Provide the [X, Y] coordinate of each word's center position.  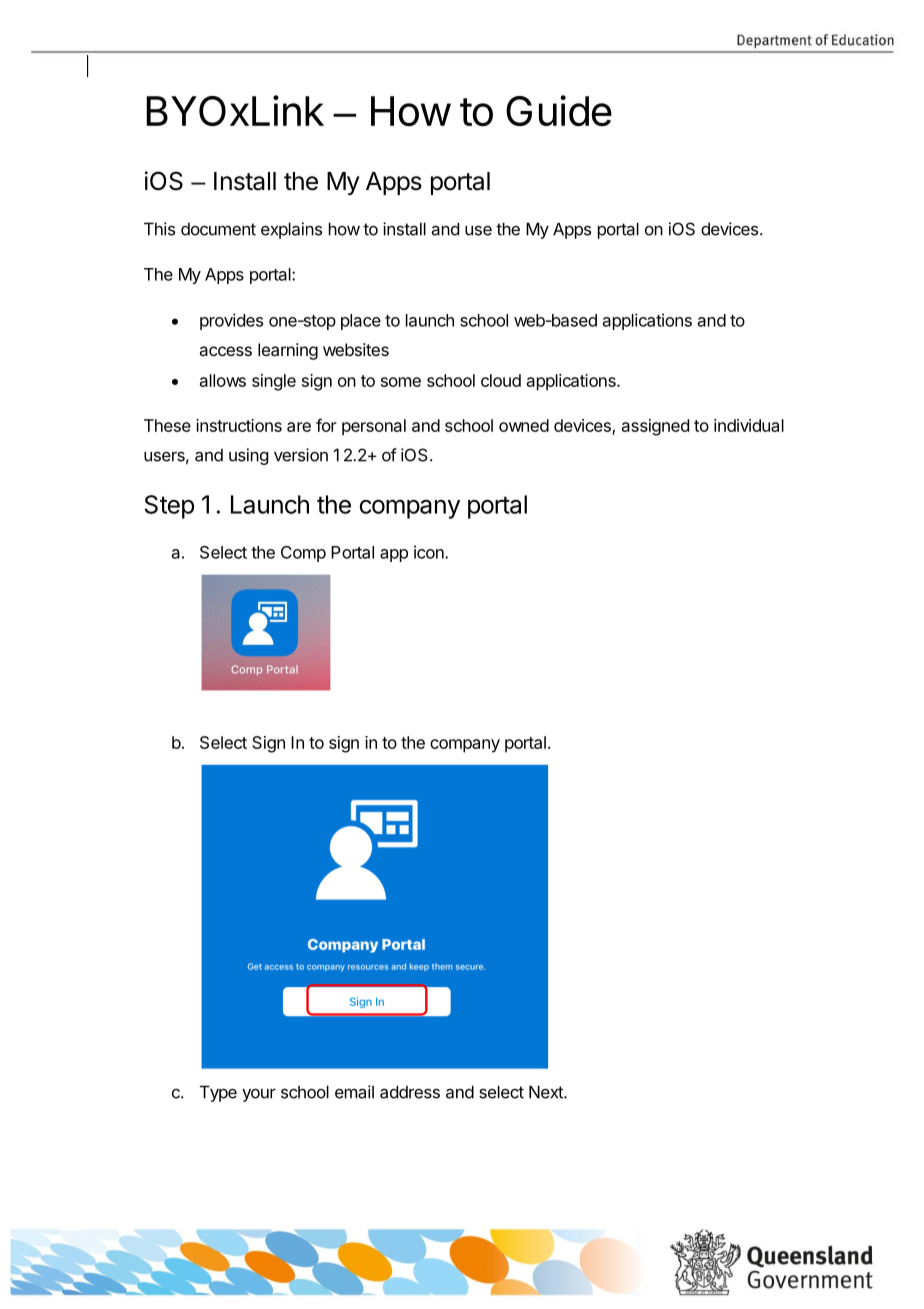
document [218, 229]
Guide [559, 110]
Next [547, 1092]
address [410, 1092]
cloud [501, 380]
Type [218, 1093]
